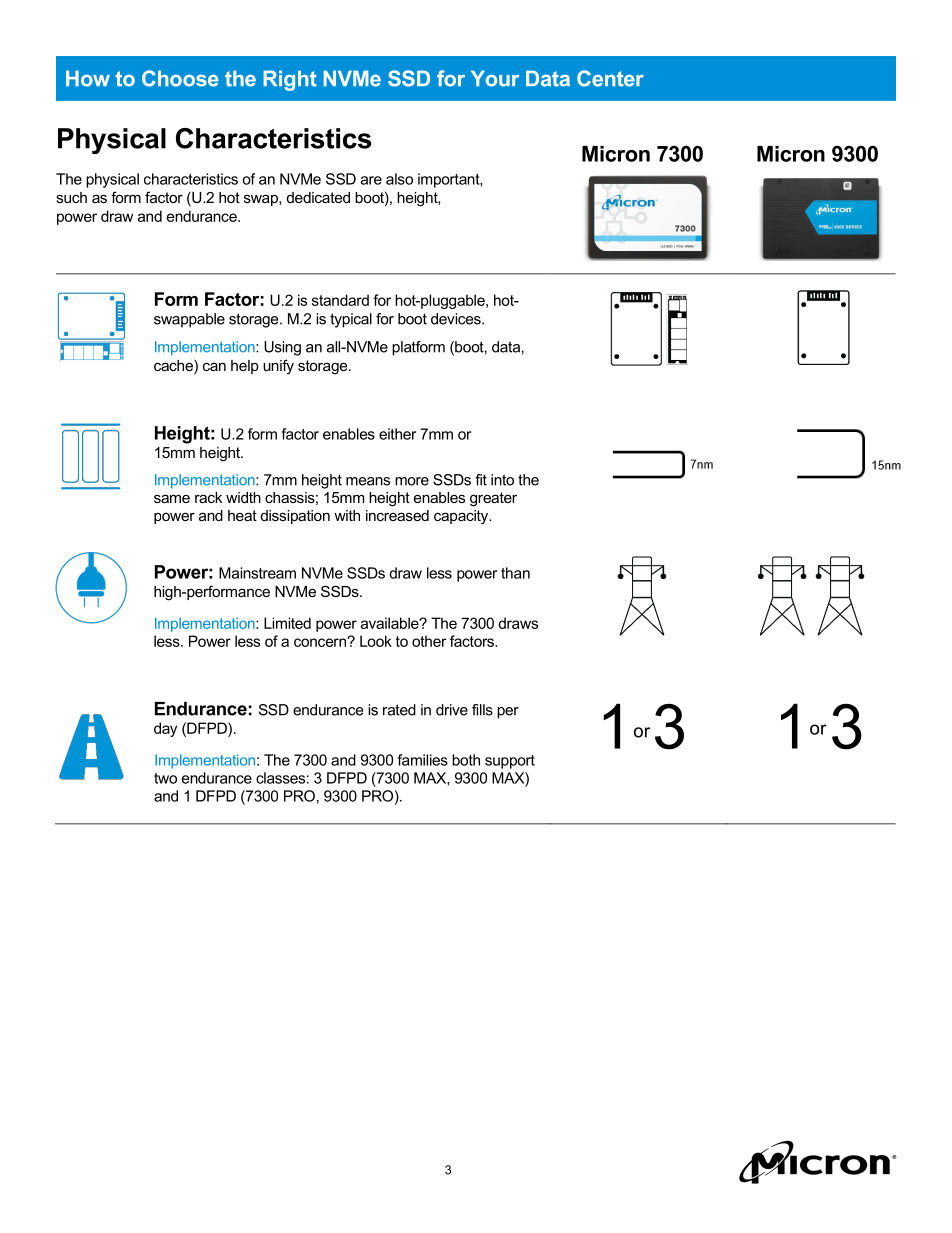 The width and height of the image is (952, 1233). I want to click on same, so click(172, 498).
